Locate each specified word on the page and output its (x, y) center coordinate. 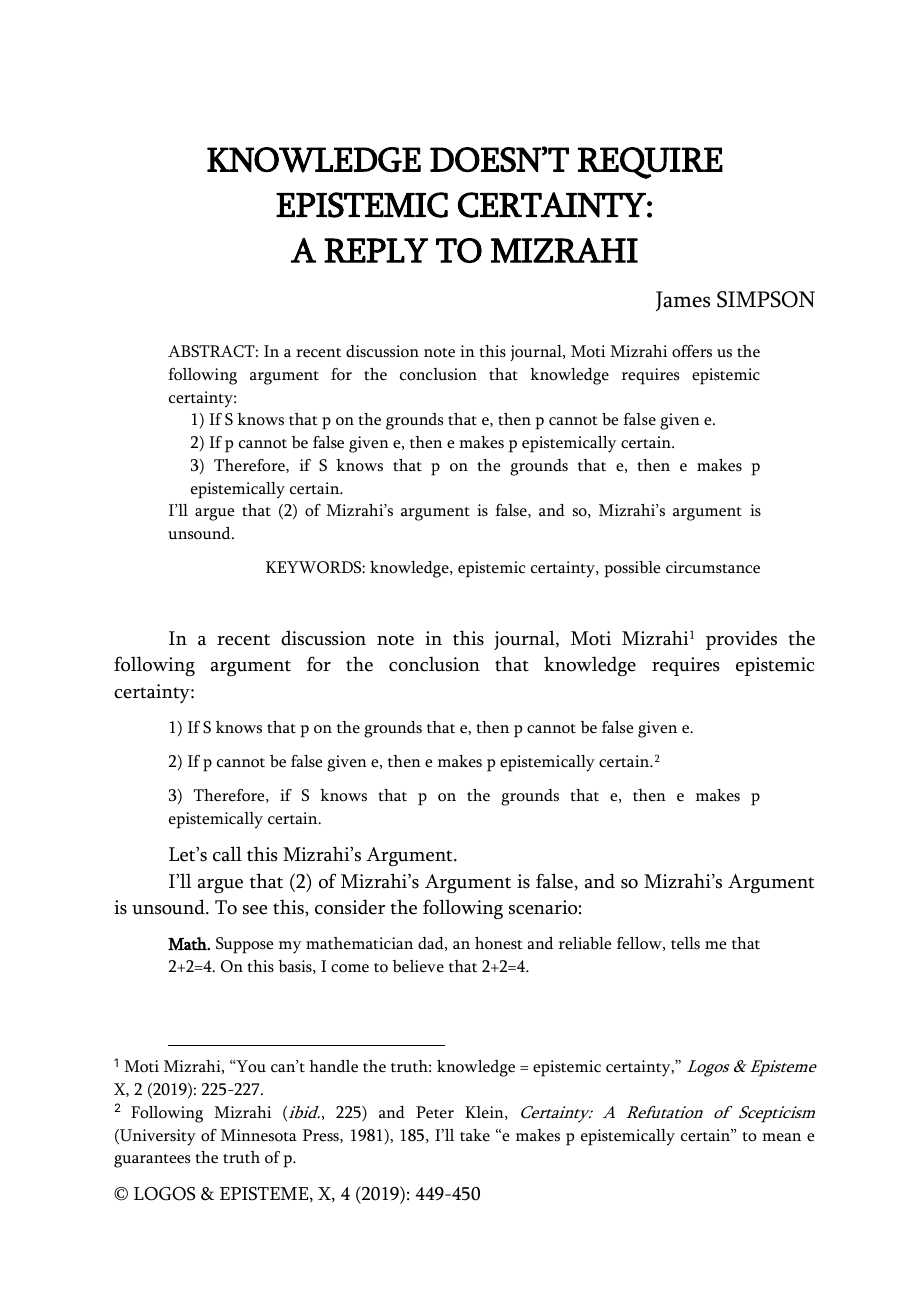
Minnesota (259, 1135)
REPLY (376, 250)
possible (632, 569)
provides (741, 640)
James (683, 301)
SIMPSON (766, 299)
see (255, 910)
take (475, 1135)
